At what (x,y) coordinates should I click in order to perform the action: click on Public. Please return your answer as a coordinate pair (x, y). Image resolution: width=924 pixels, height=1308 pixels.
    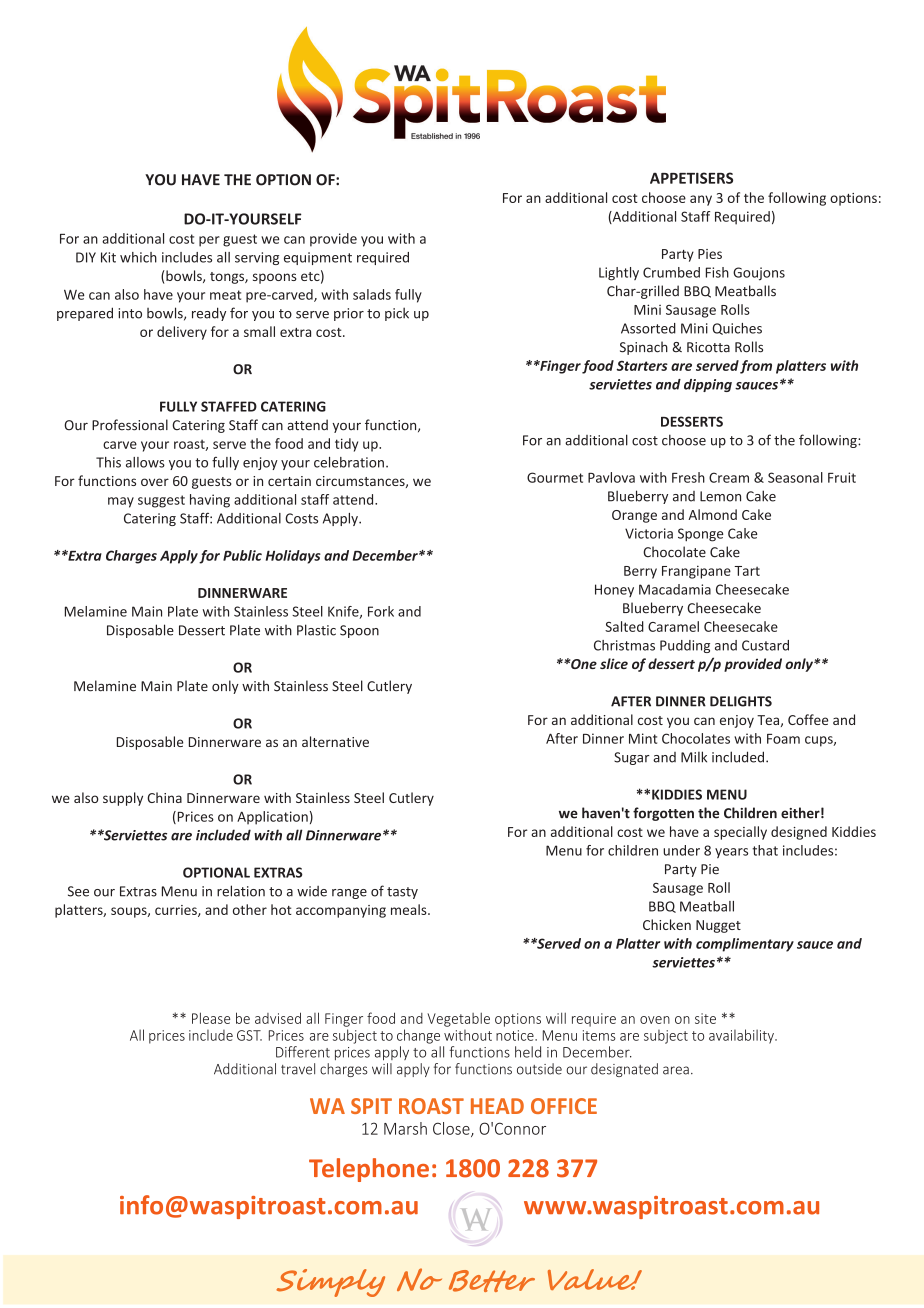
    Looking at the image, I should click on (242, 555).
